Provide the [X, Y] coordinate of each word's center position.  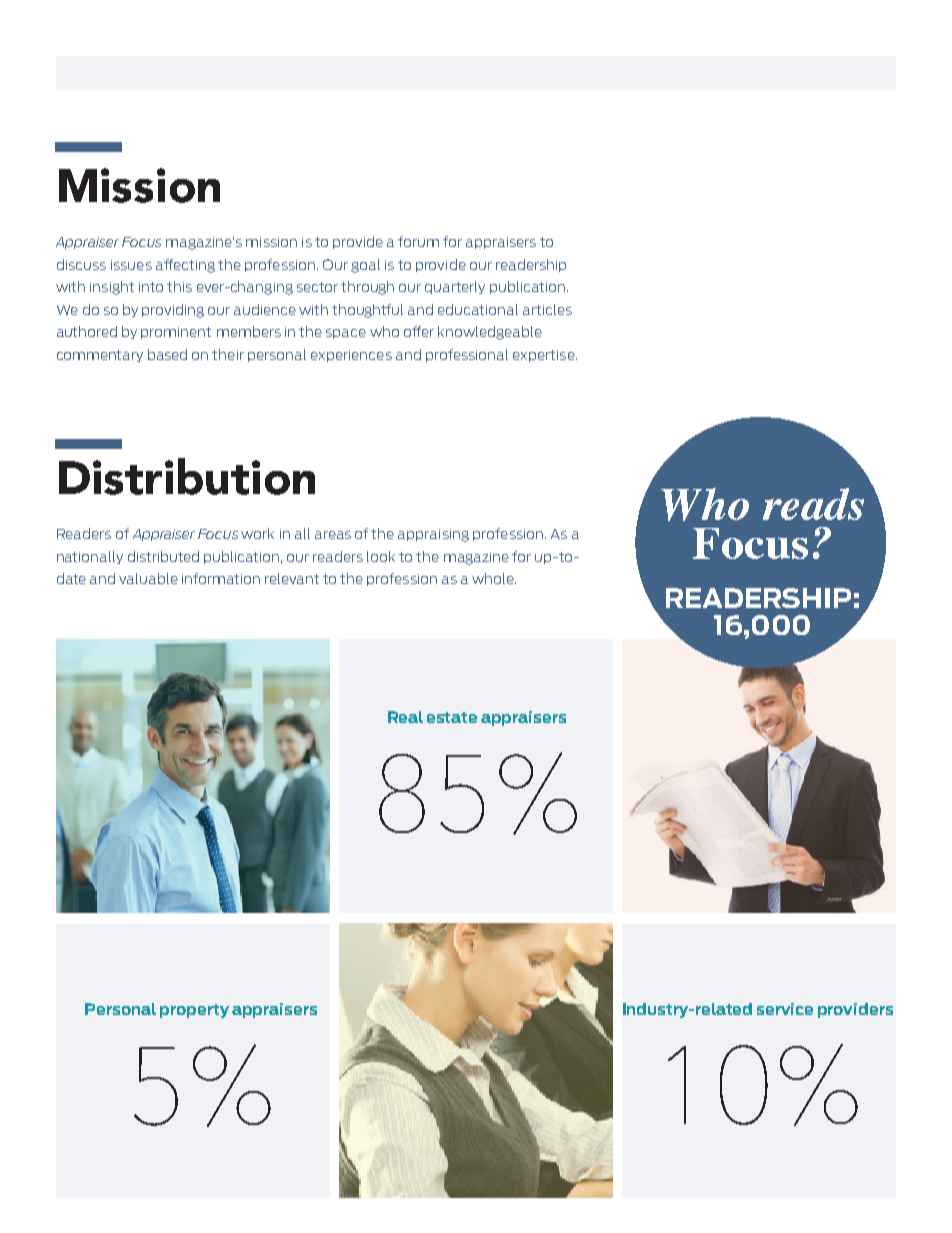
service [785, 1009]
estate [452, 717]
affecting [185, 266]
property [194, 1011]
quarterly [455, 287]
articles [547, 309]
